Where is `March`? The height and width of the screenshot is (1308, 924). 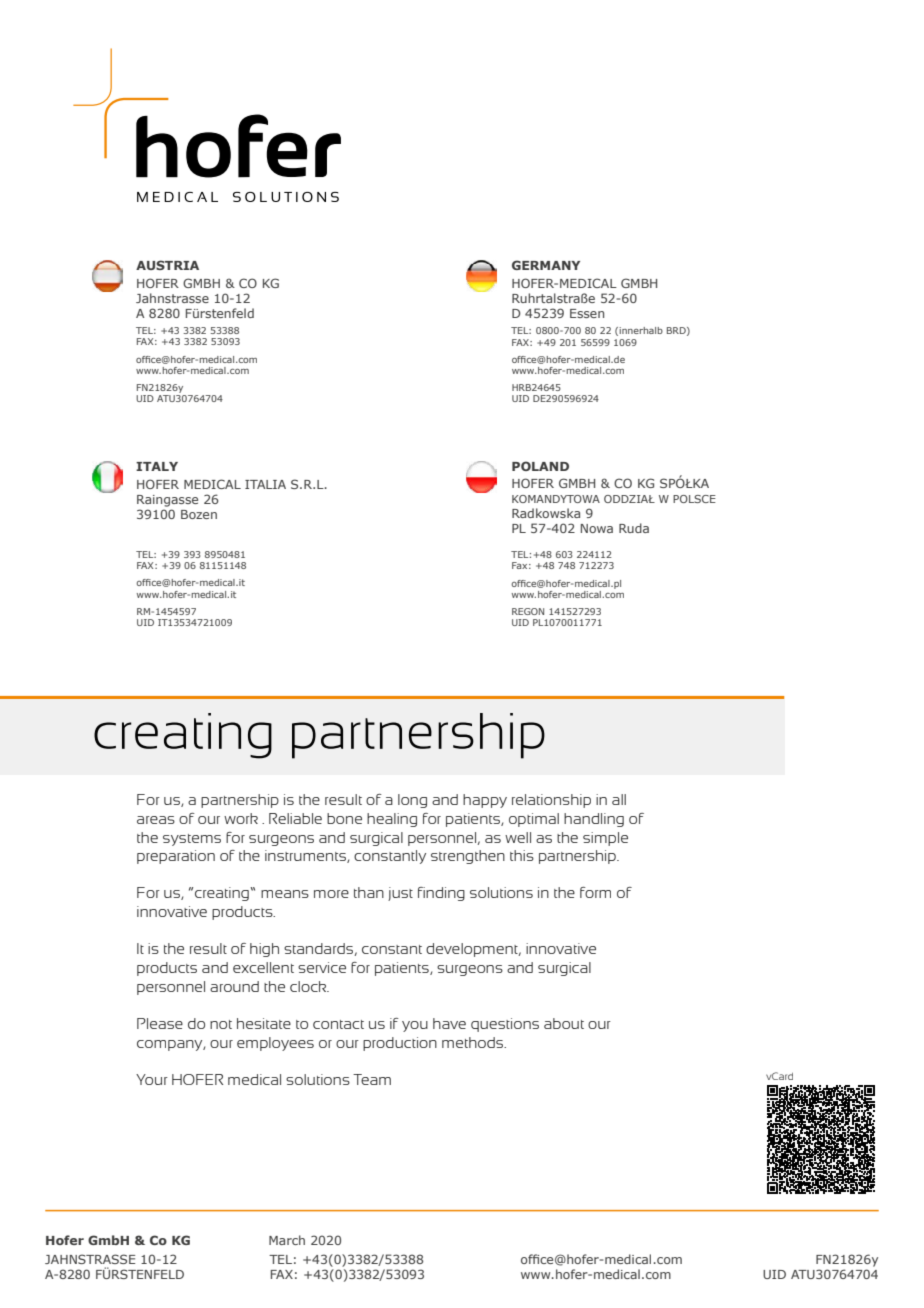
March is located at coordinates (287, 1240).
